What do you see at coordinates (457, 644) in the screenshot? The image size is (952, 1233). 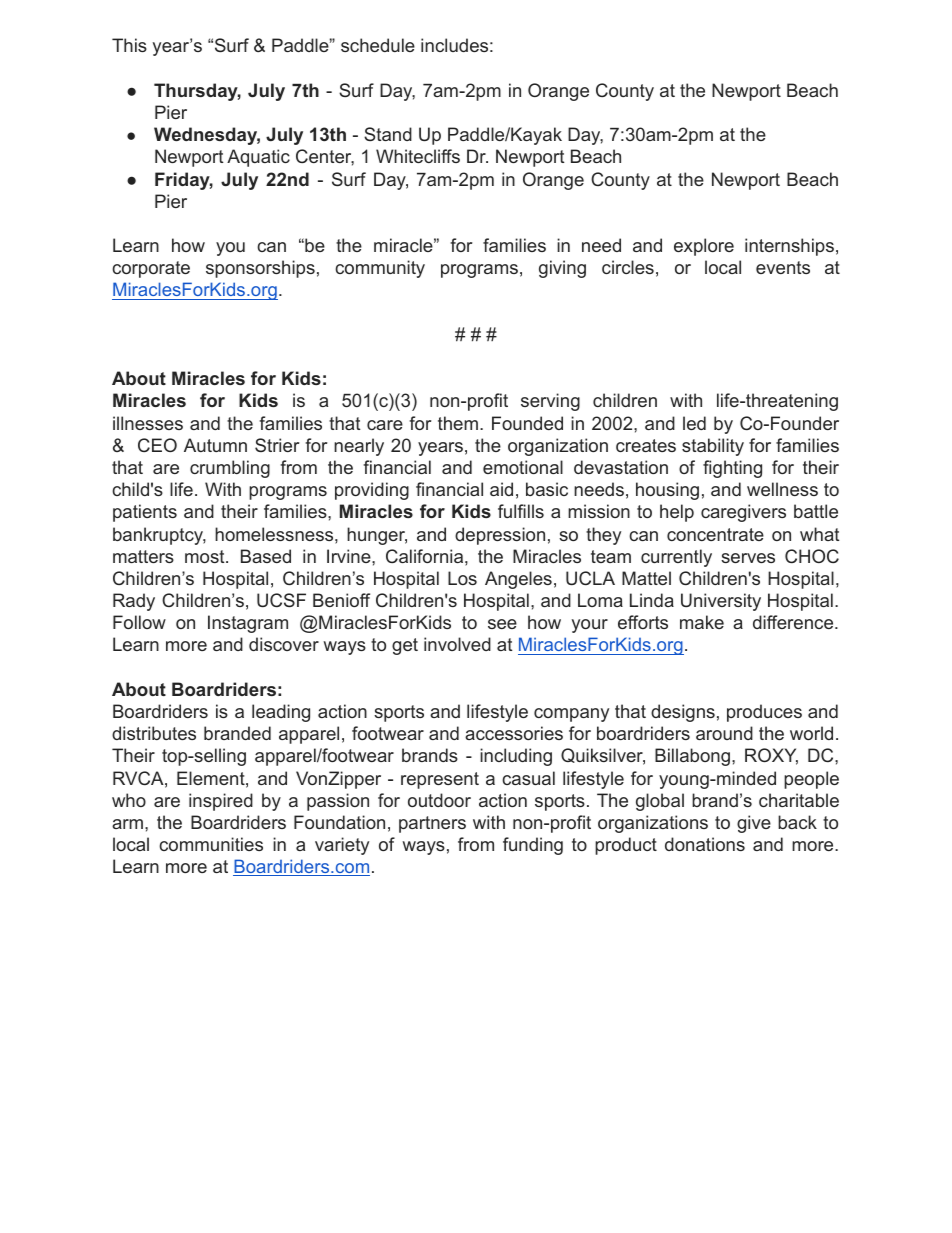 I see `involved` at bounding box center [457, 644].
